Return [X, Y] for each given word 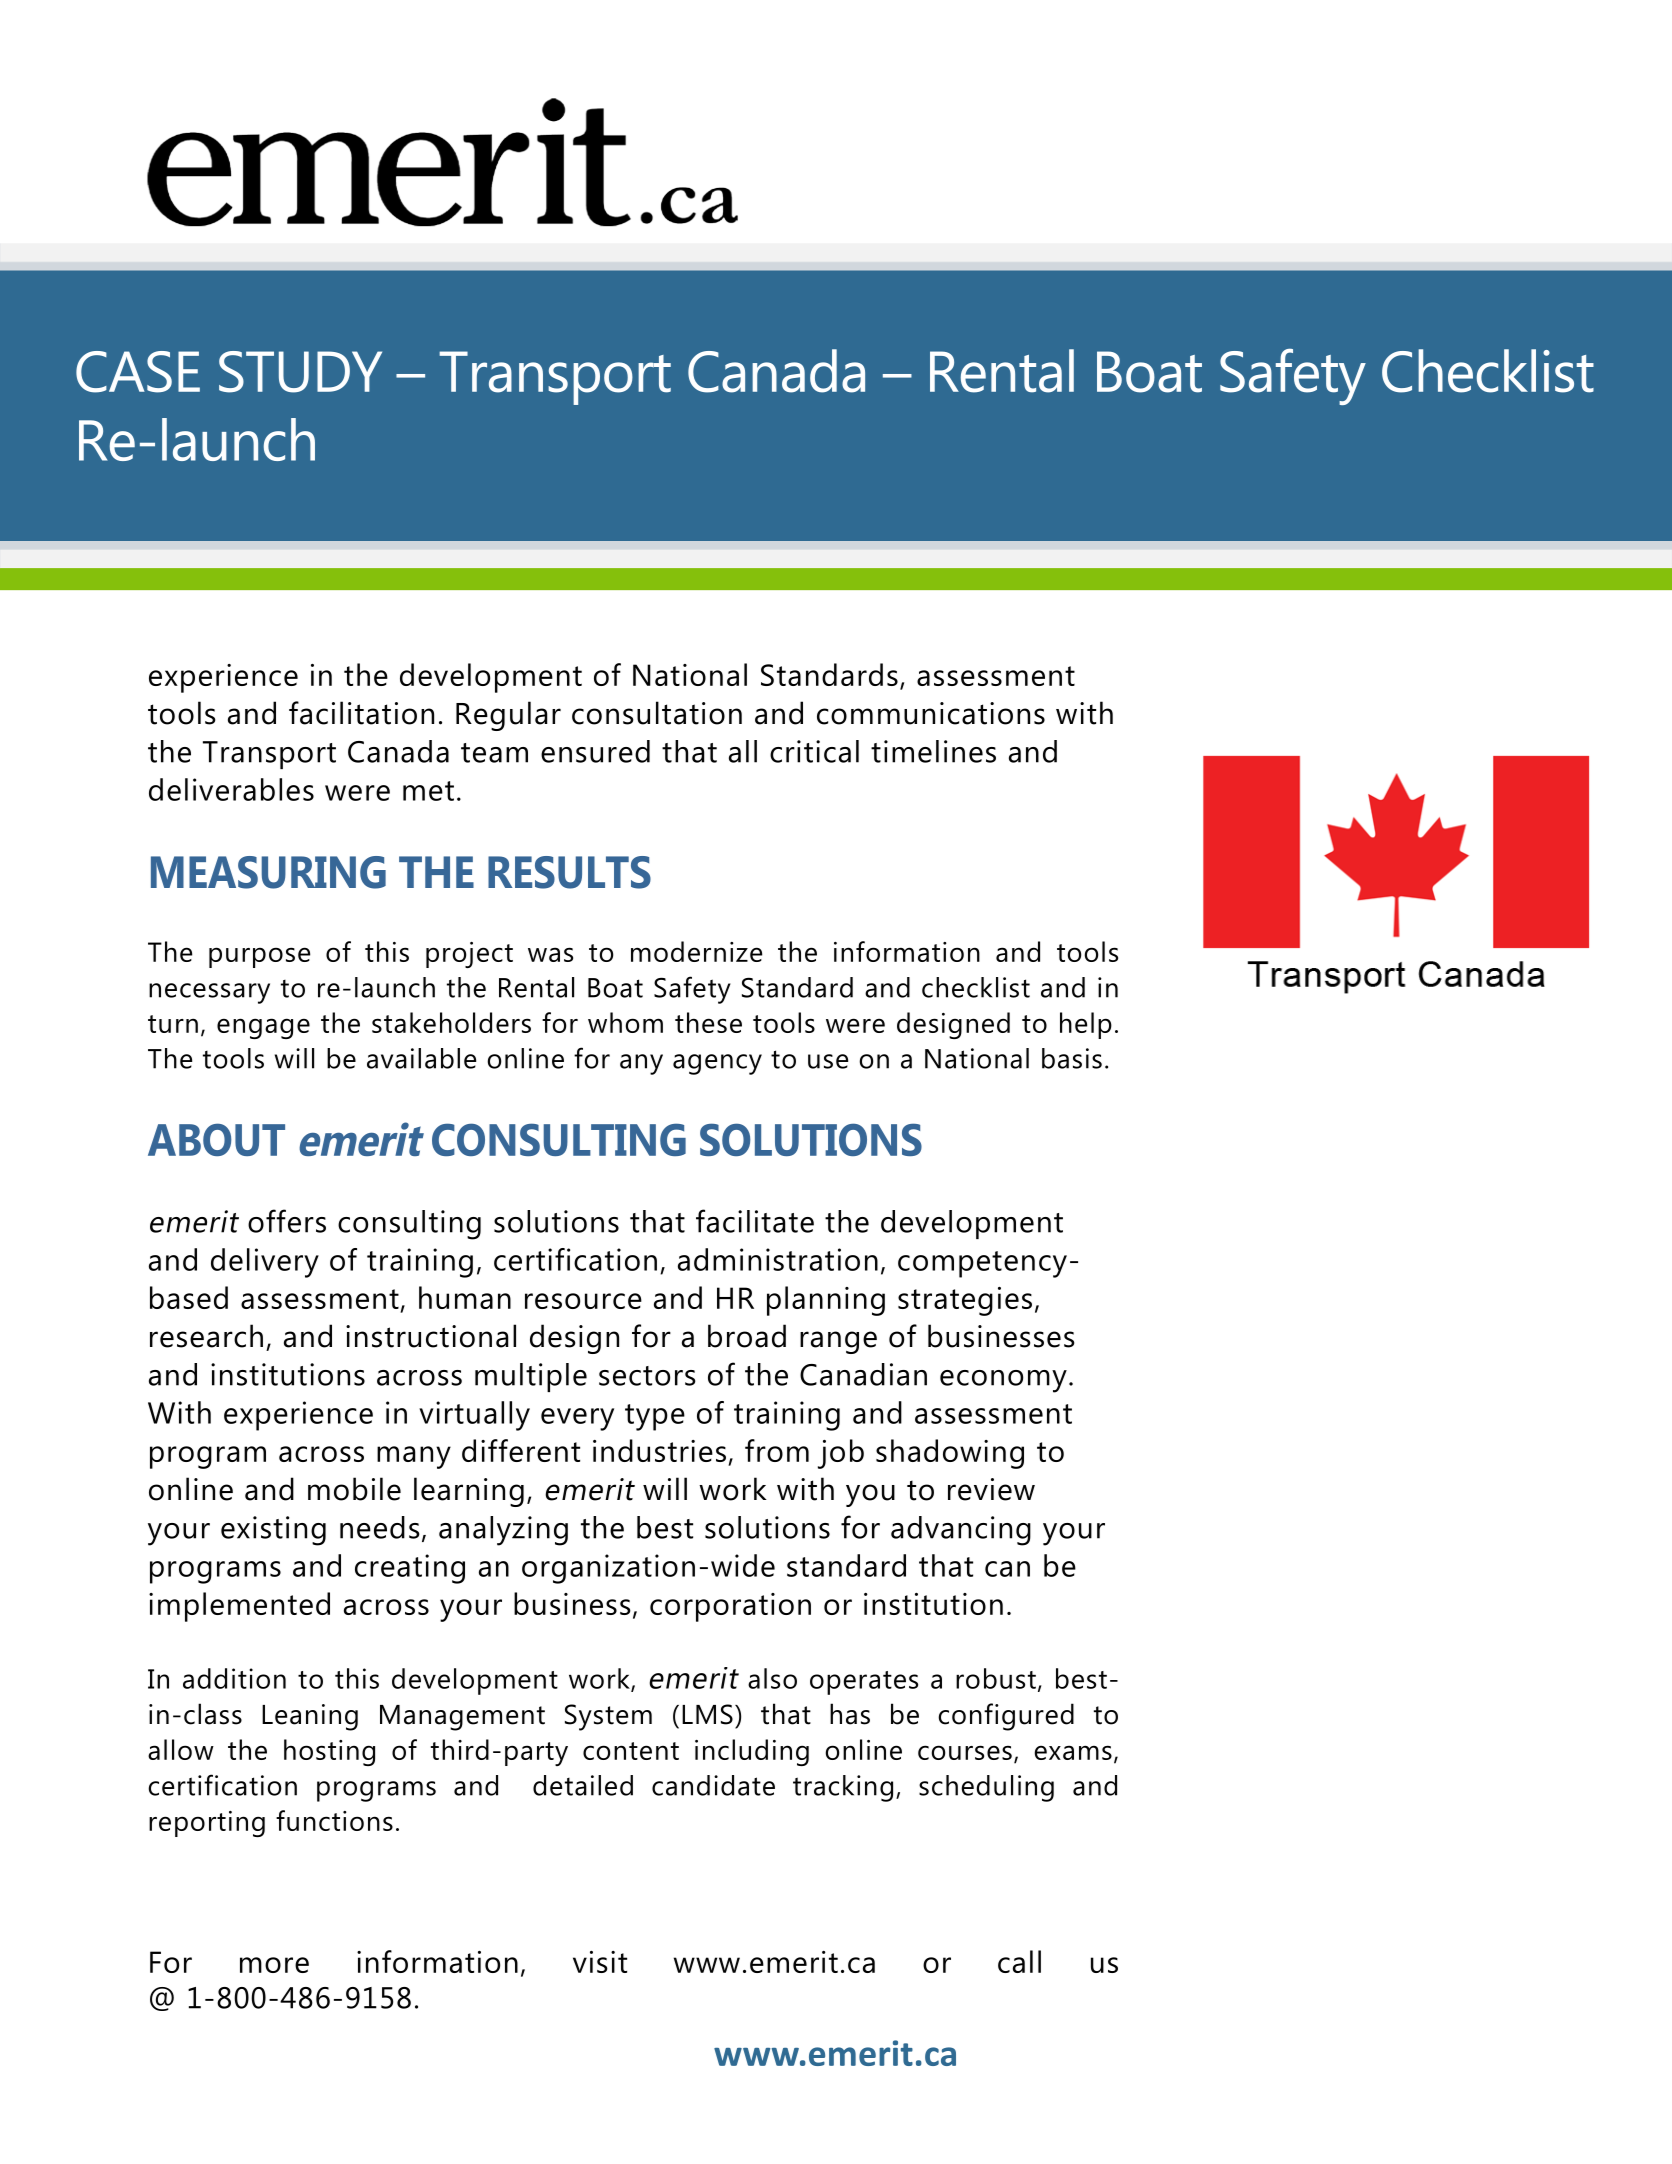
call [1019, 1961]
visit [600, 1962]
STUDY [300, 372]
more [274, 1965]
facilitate [755, 1221]
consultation [657, 713]
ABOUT [216, 1139]
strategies [965, 1301]
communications [931, 713]
